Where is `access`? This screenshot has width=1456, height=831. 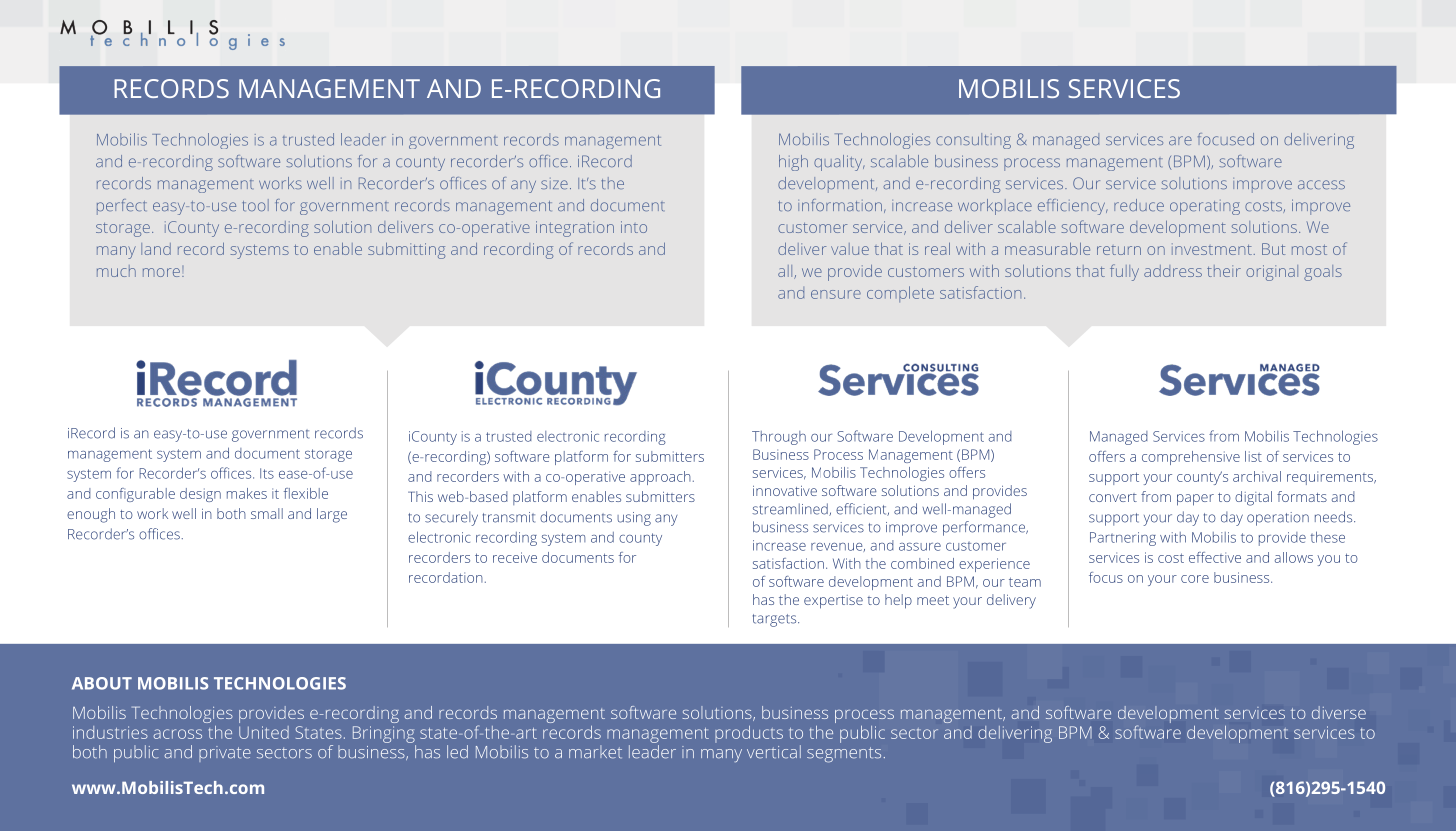 access is located at coordinates (1321, 184).
